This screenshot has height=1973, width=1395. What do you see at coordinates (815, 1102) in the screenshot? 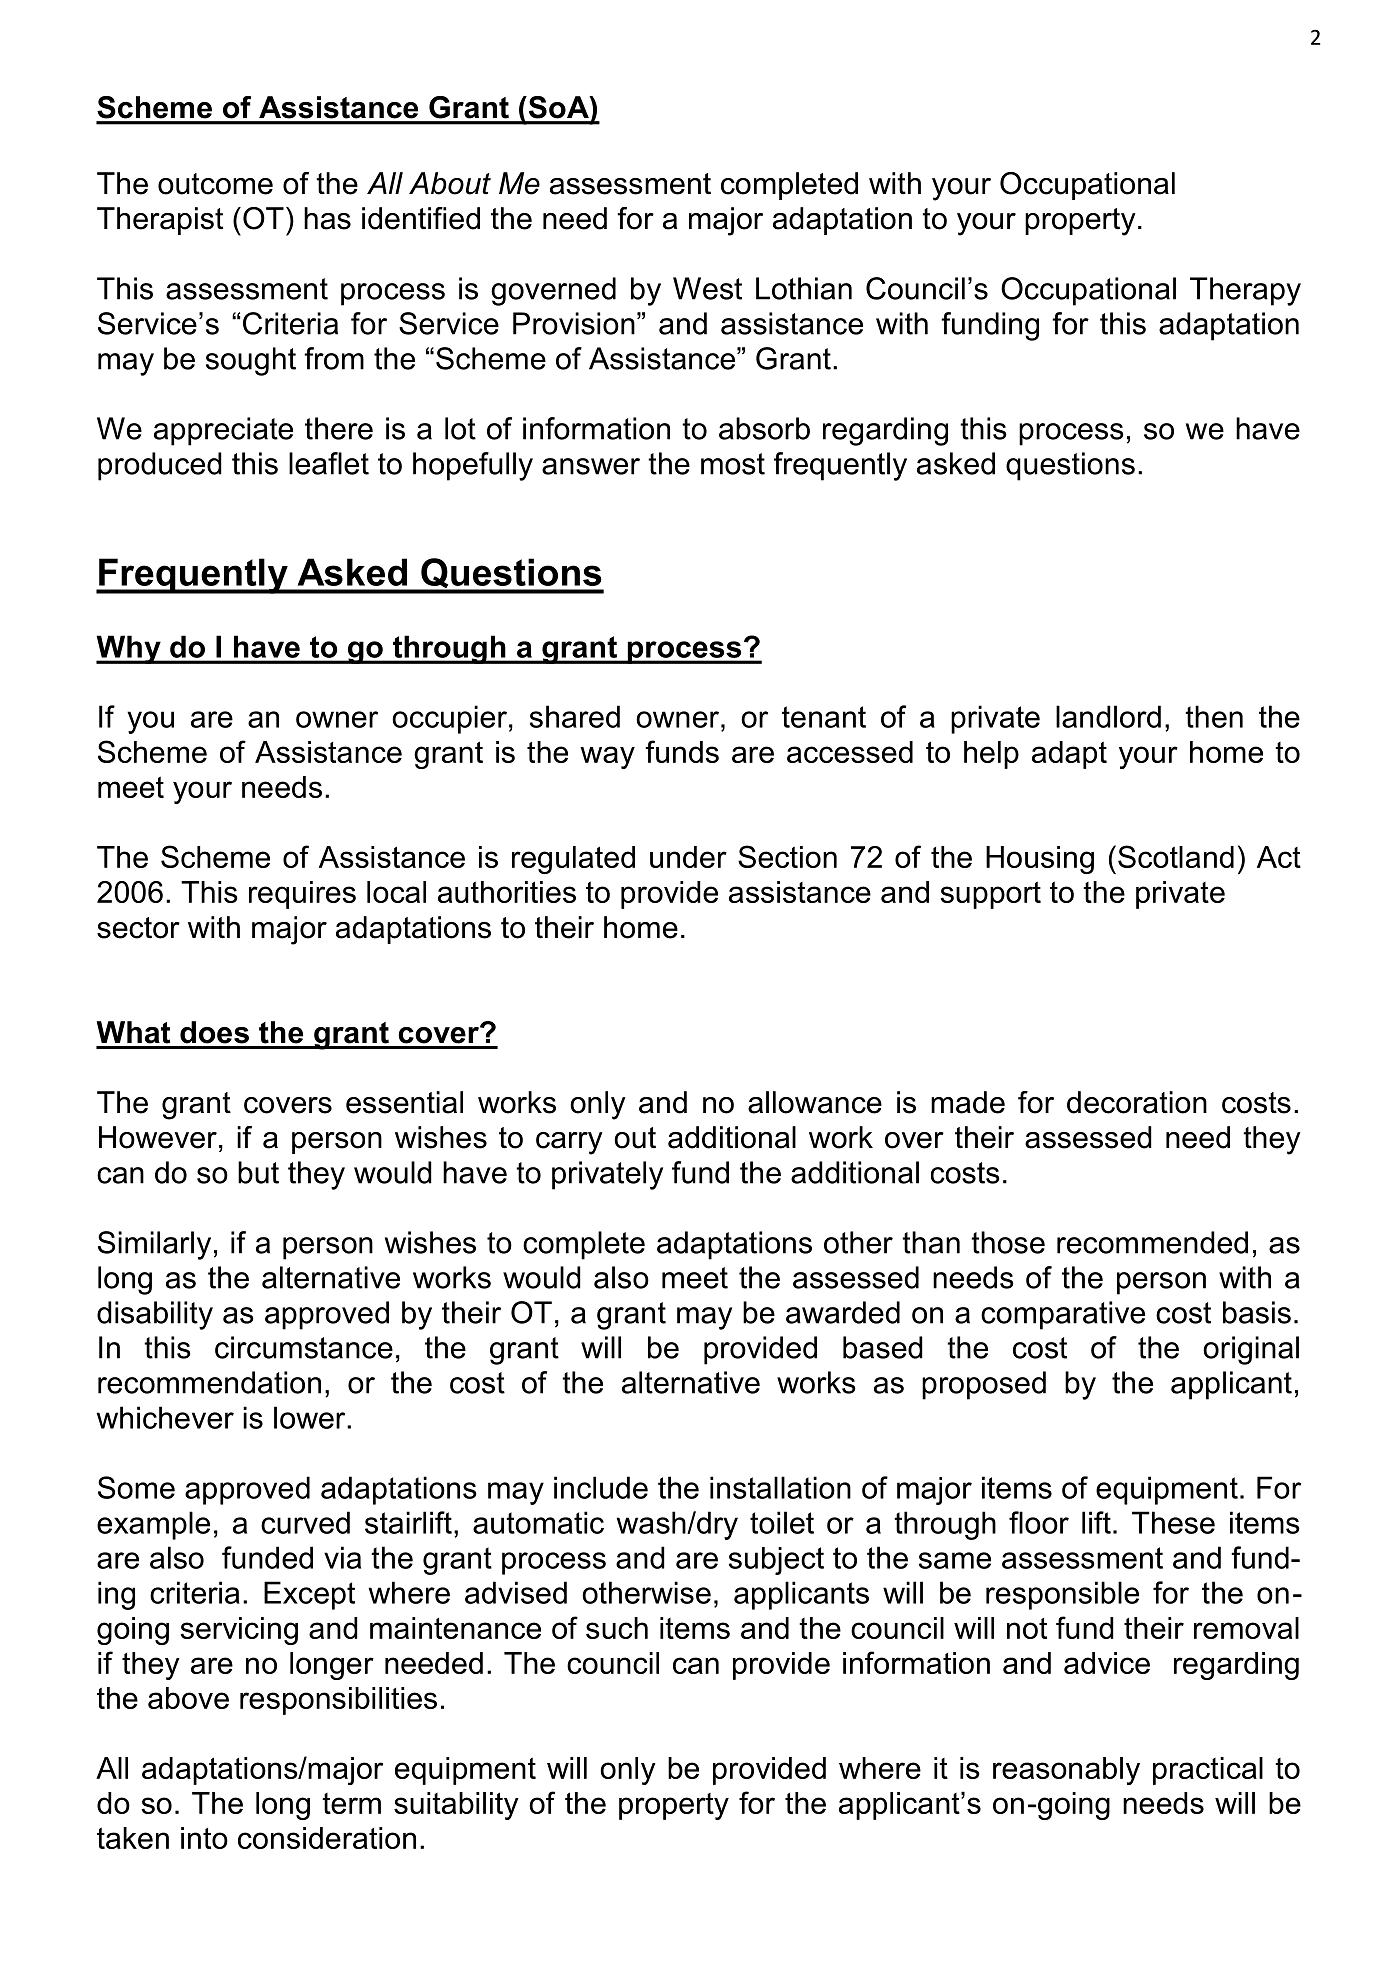
I see `allowance` at bounding box center [815, 1102].
